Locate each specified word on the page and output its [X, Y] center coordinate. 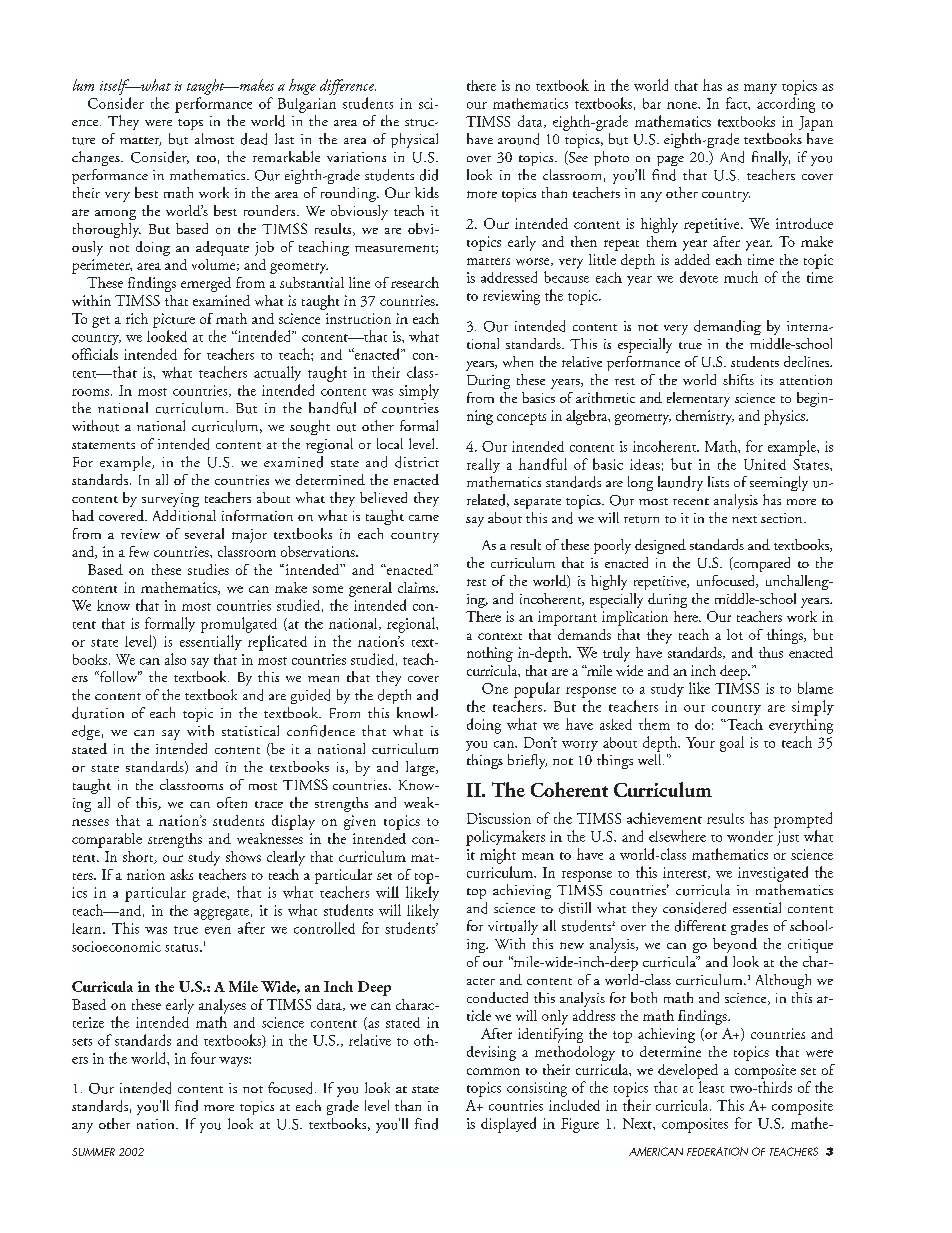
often [232, 802]
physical [414, 140]
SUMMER [93, 1152]
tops [190, 124]
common [493, 1071]
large [421, 768]
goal [732, 744]
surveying [170, 500]
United [765, 464]
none [683, 105]
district [417, 462]
